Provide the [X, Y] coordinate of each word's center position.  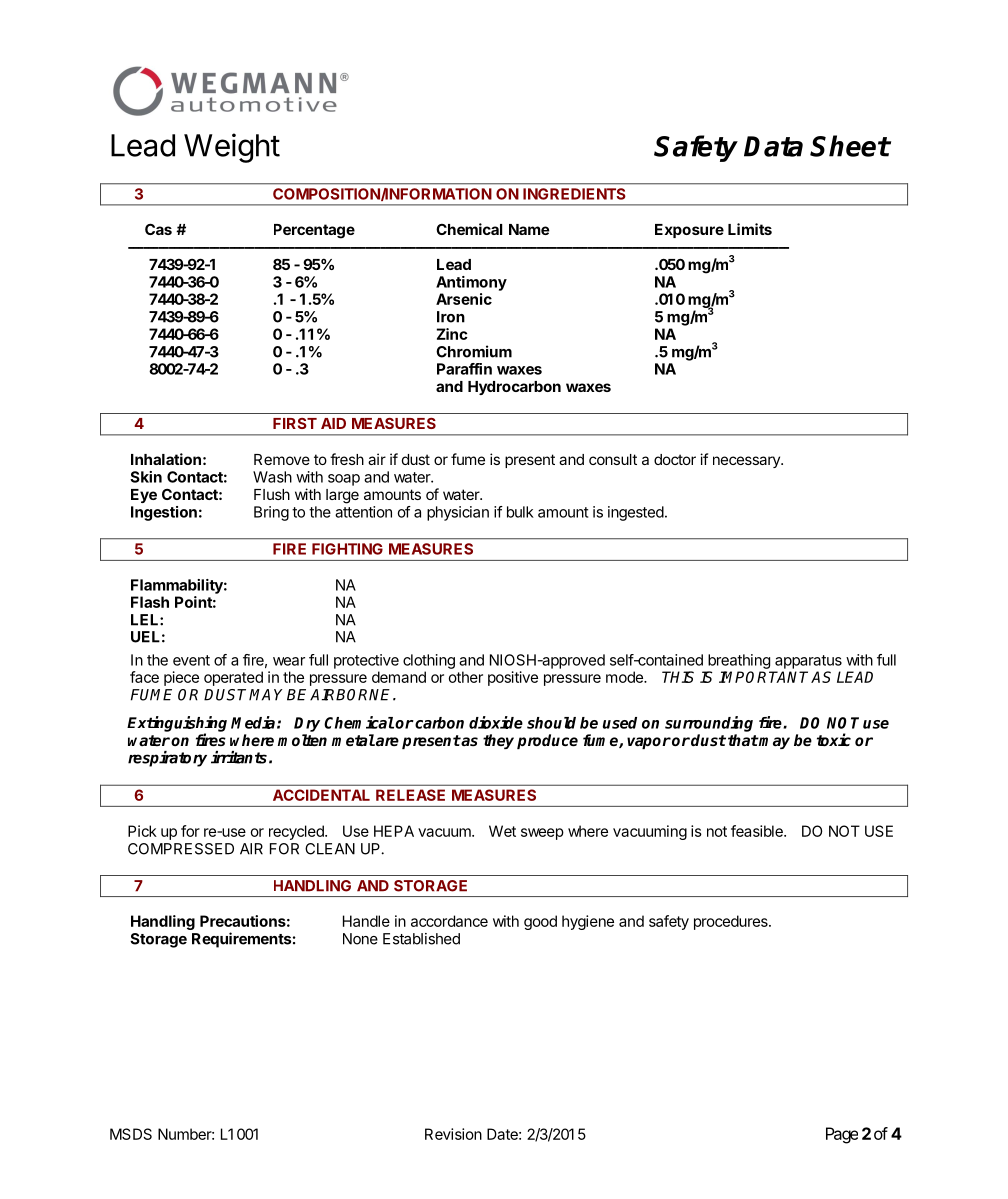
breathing [739, 661]
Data [773, 146]
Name [529, 229]
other [466, 677]
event [191, 660]
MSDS [131, 1134]
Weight [232, 148]
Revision [453, 1134]
